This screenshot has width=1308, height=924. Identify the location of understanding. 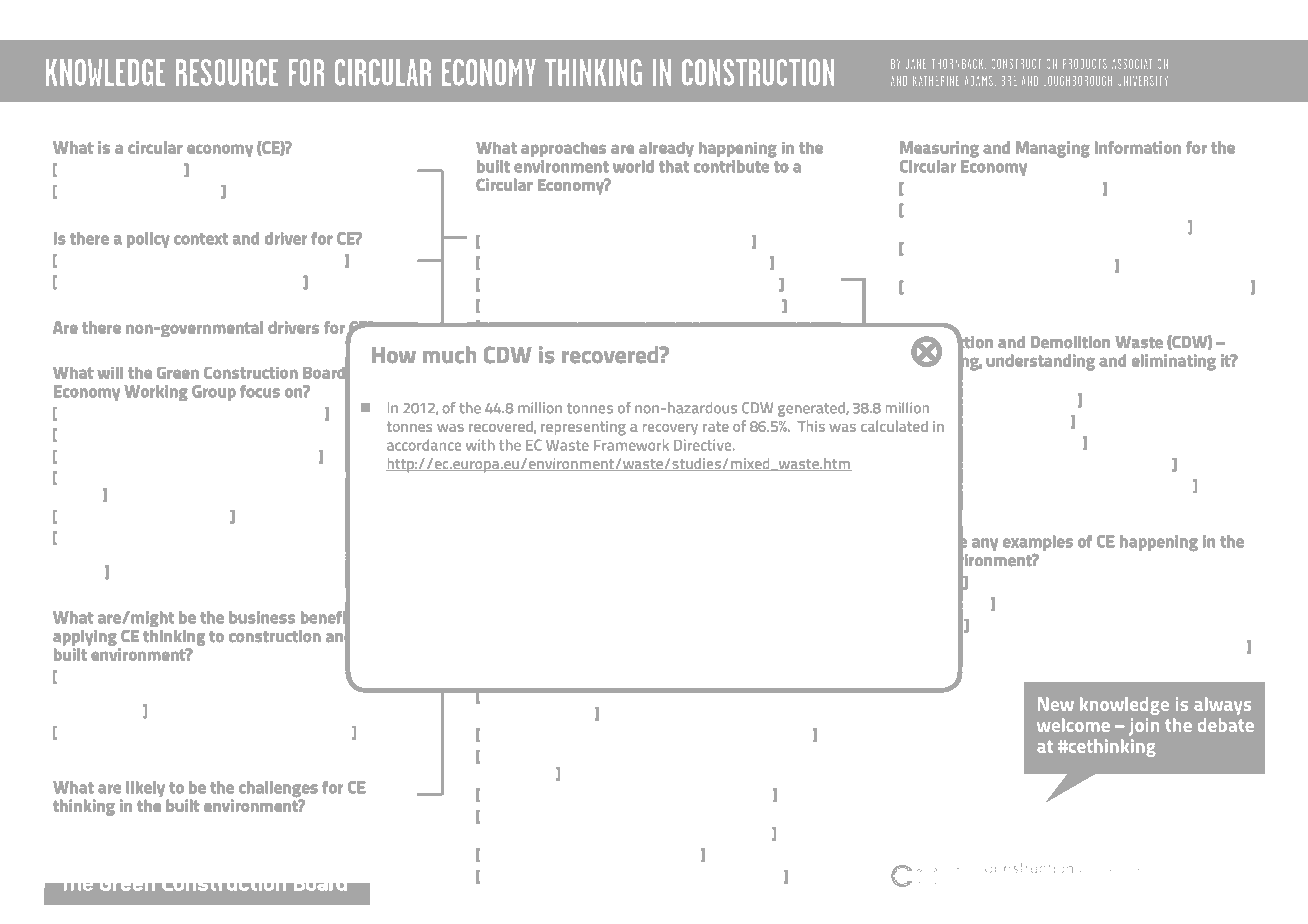
(1040, 362).
